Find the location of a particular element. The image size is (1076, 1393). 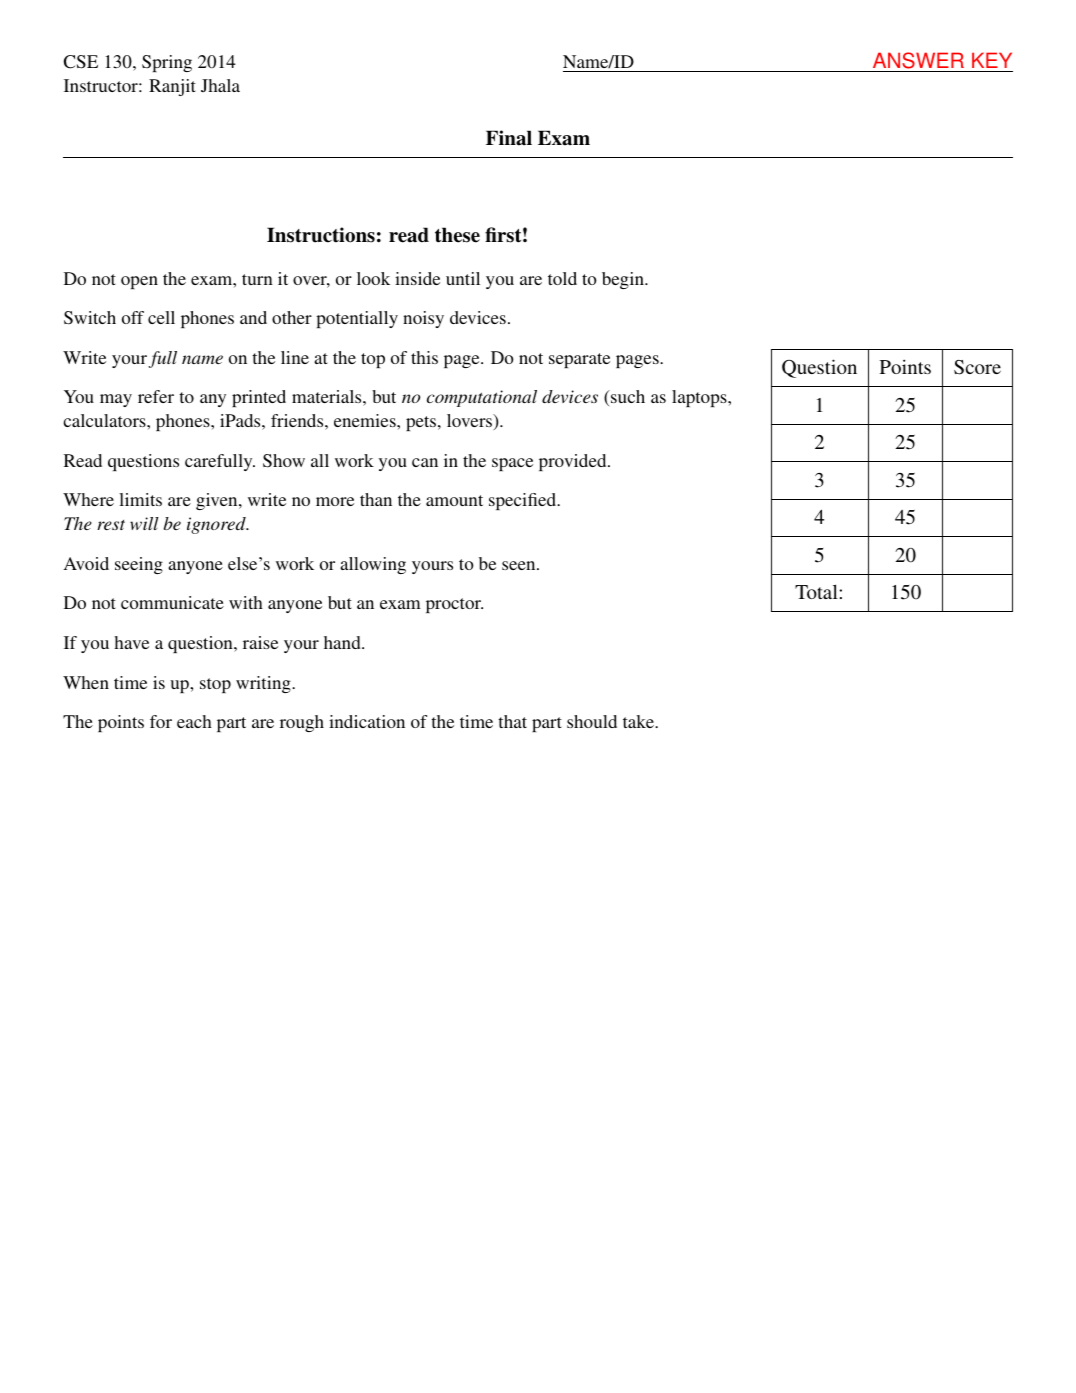

each is located at coordinates (194, 721).
